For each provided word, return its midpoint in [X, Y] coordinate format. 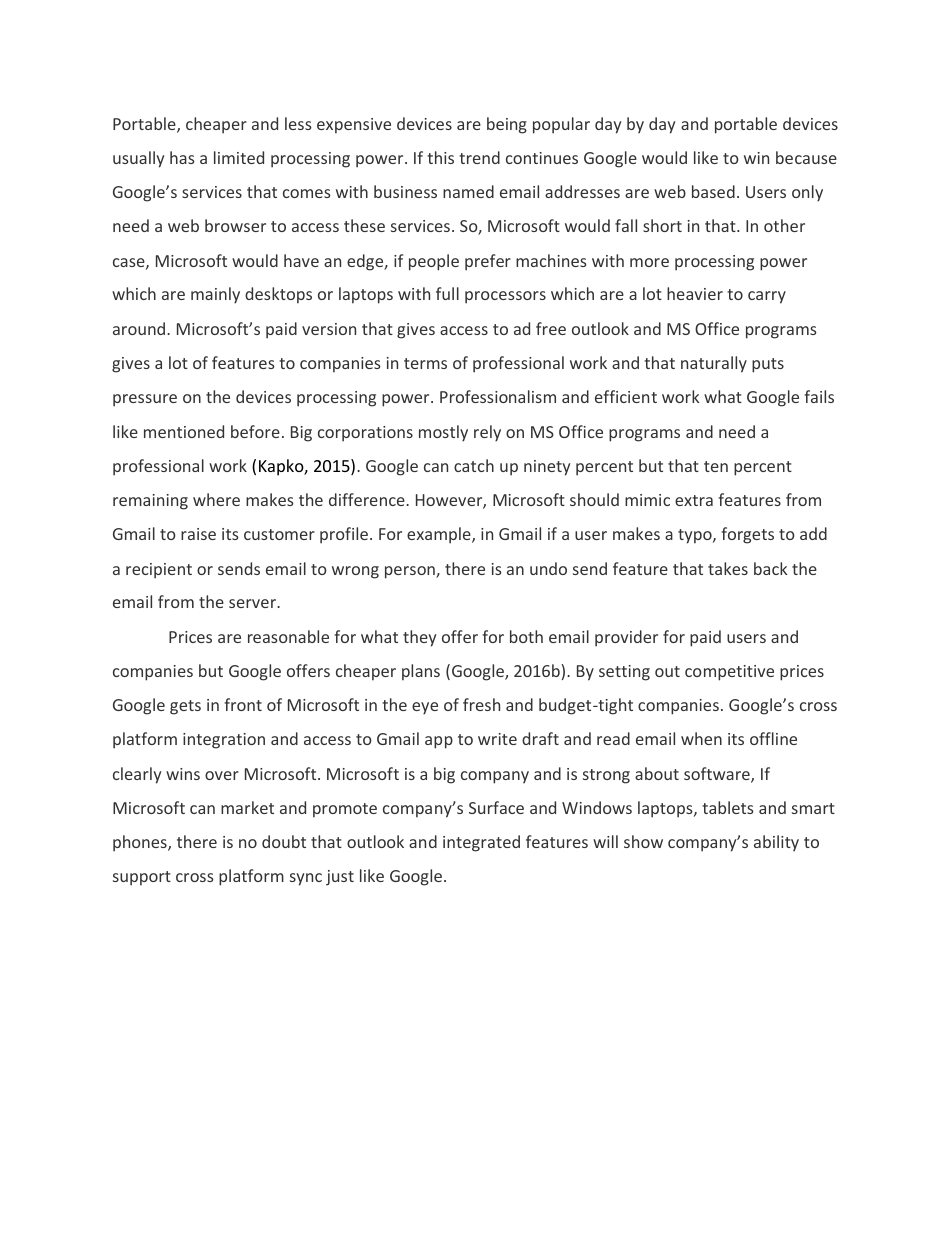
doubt [284, 841]
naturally [714, 364]
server [253, 603]
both [526, 636]
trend [479, 157]
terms [425, 363]
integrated [481, 843]
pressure [145, 400]
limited [239, 157]
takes [728, 568]
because [806, 157]
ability [776, 843]
